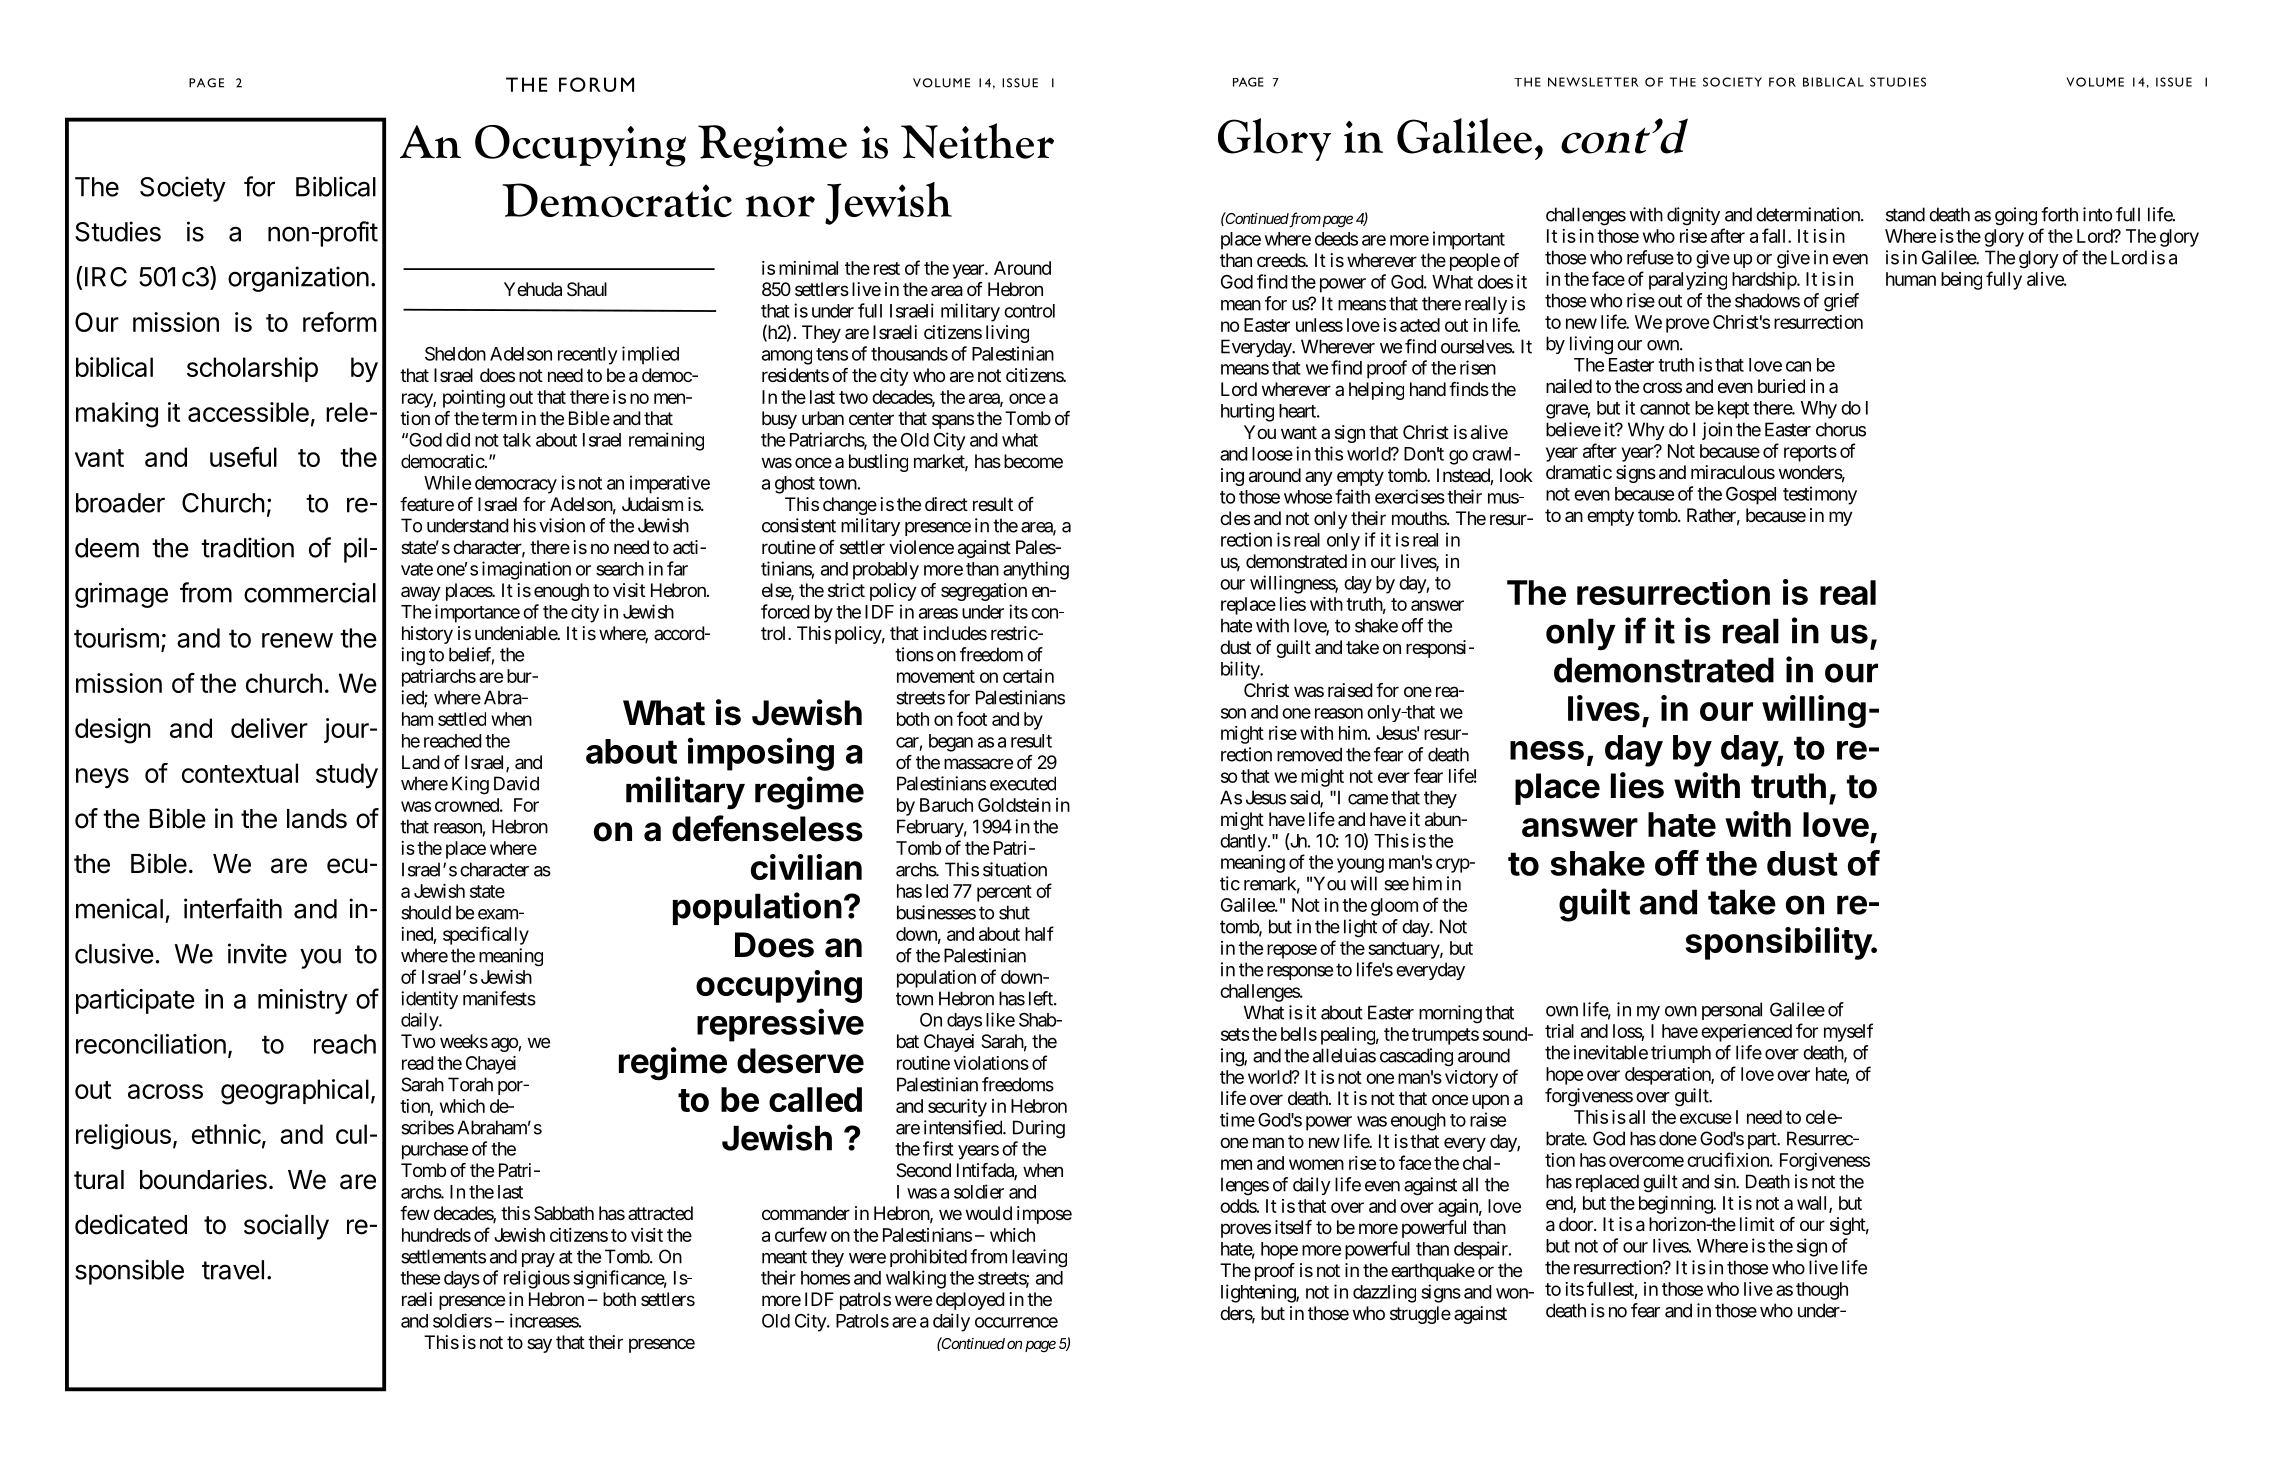  What do you see at coordinates (1820, 495) in the document?
I see `testimony` at bounding box center [1820, 495].
